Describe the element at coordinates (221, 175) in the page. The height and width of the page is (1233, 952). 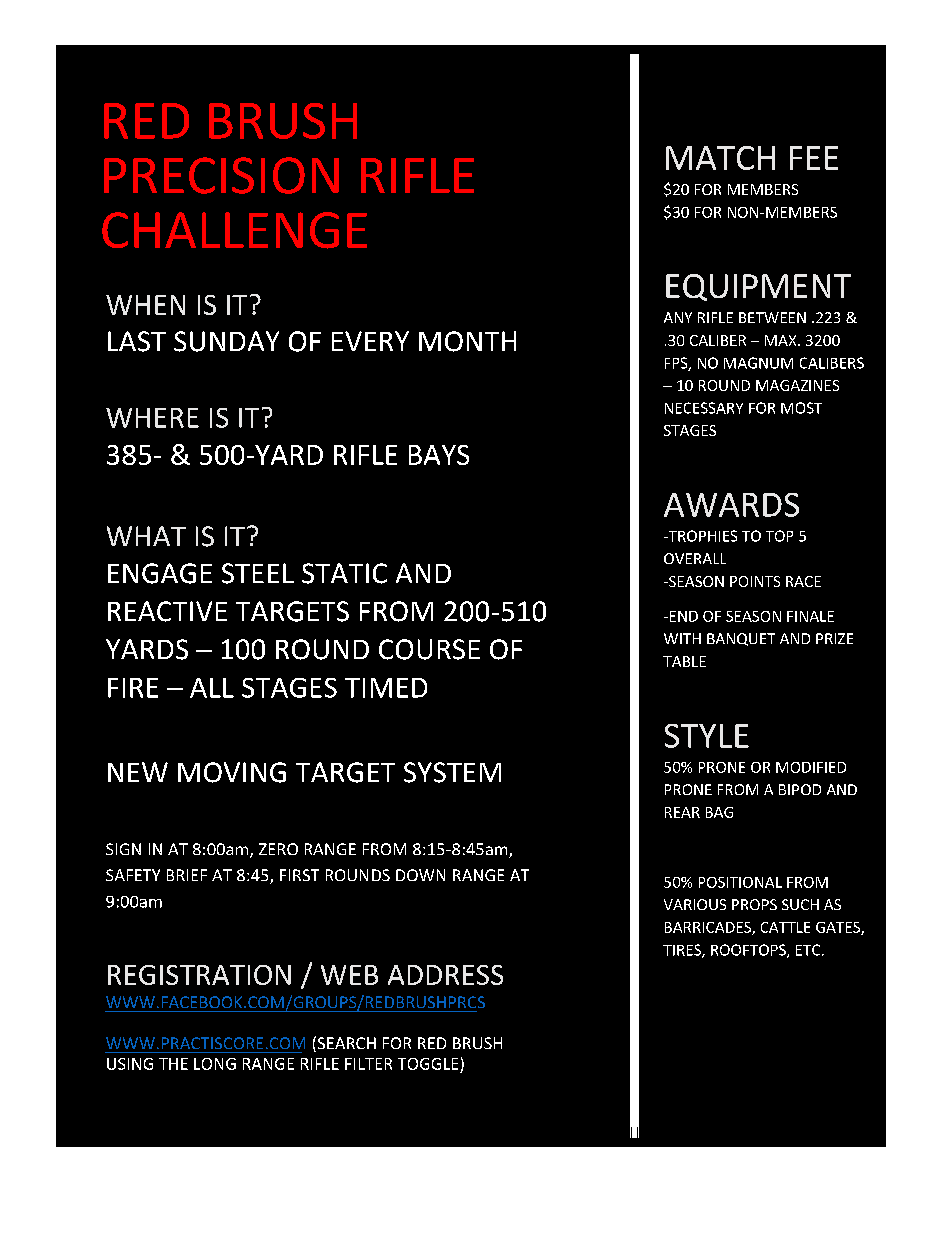
I see `PRECISION` at that location.
